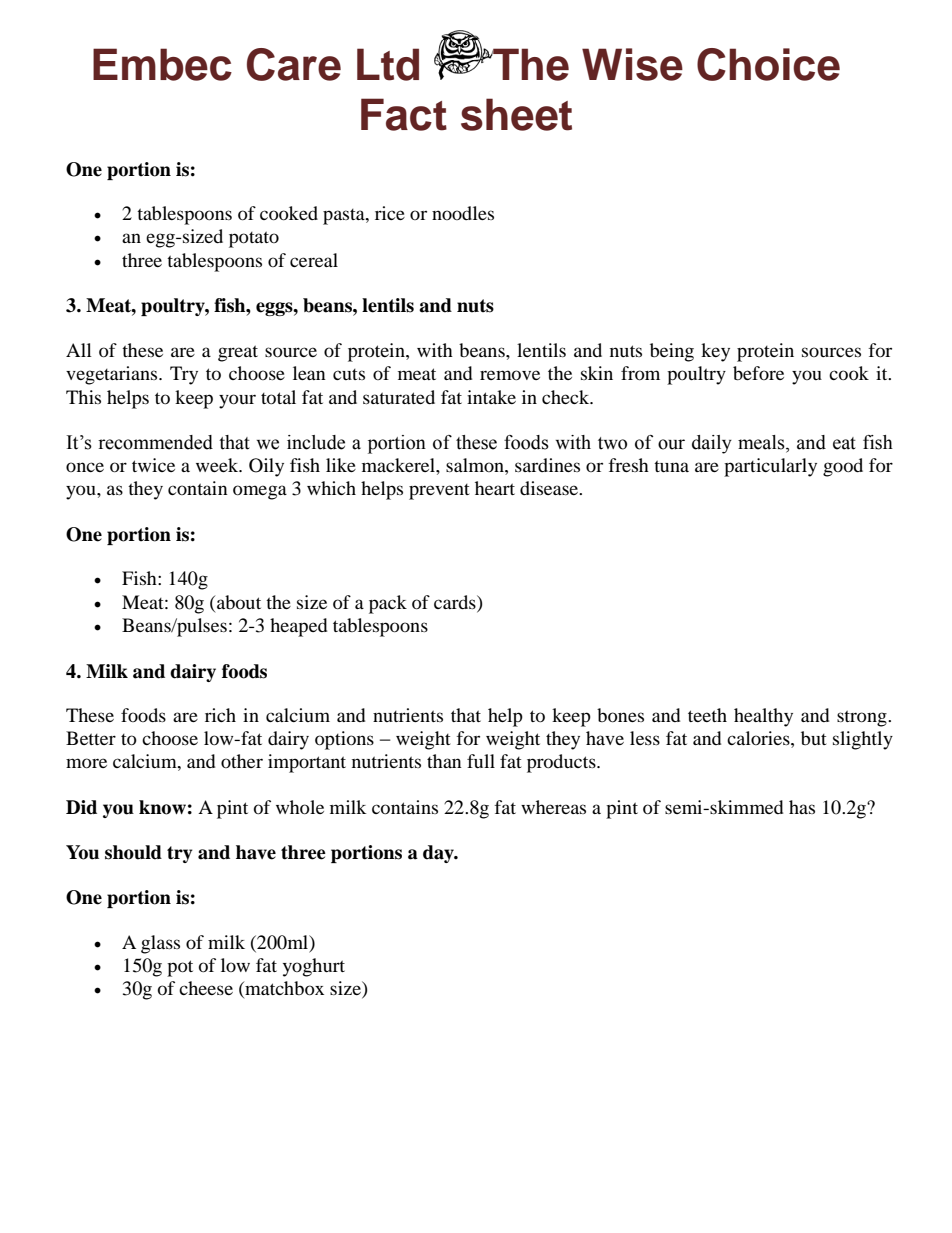 Image resolution: width=952 pixels, height=1233 pixels. Describe the element at coordinates (715, 352) in the screenshot. I see `key` at that location.
